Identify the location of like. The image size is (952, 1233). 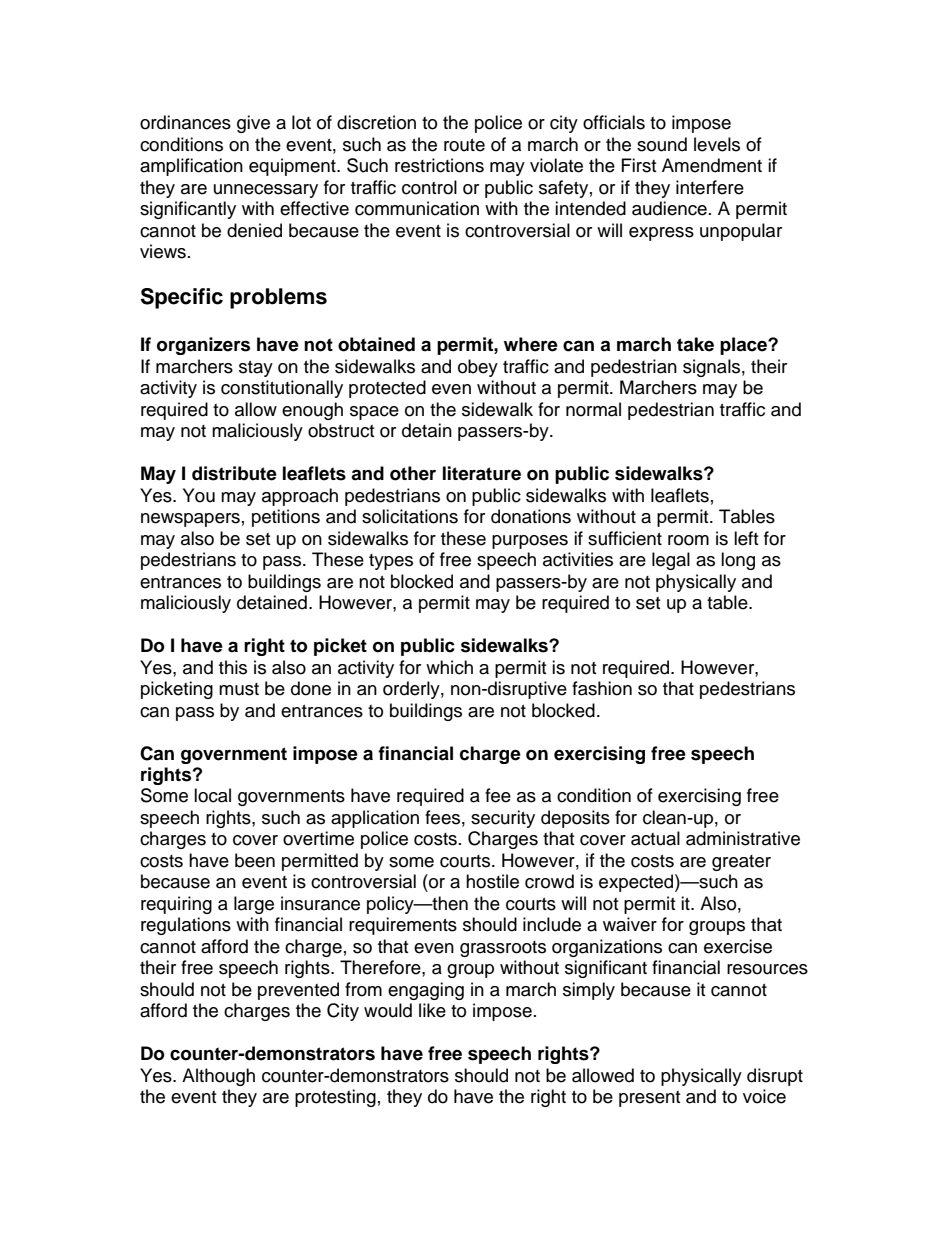
(432, 1010).
